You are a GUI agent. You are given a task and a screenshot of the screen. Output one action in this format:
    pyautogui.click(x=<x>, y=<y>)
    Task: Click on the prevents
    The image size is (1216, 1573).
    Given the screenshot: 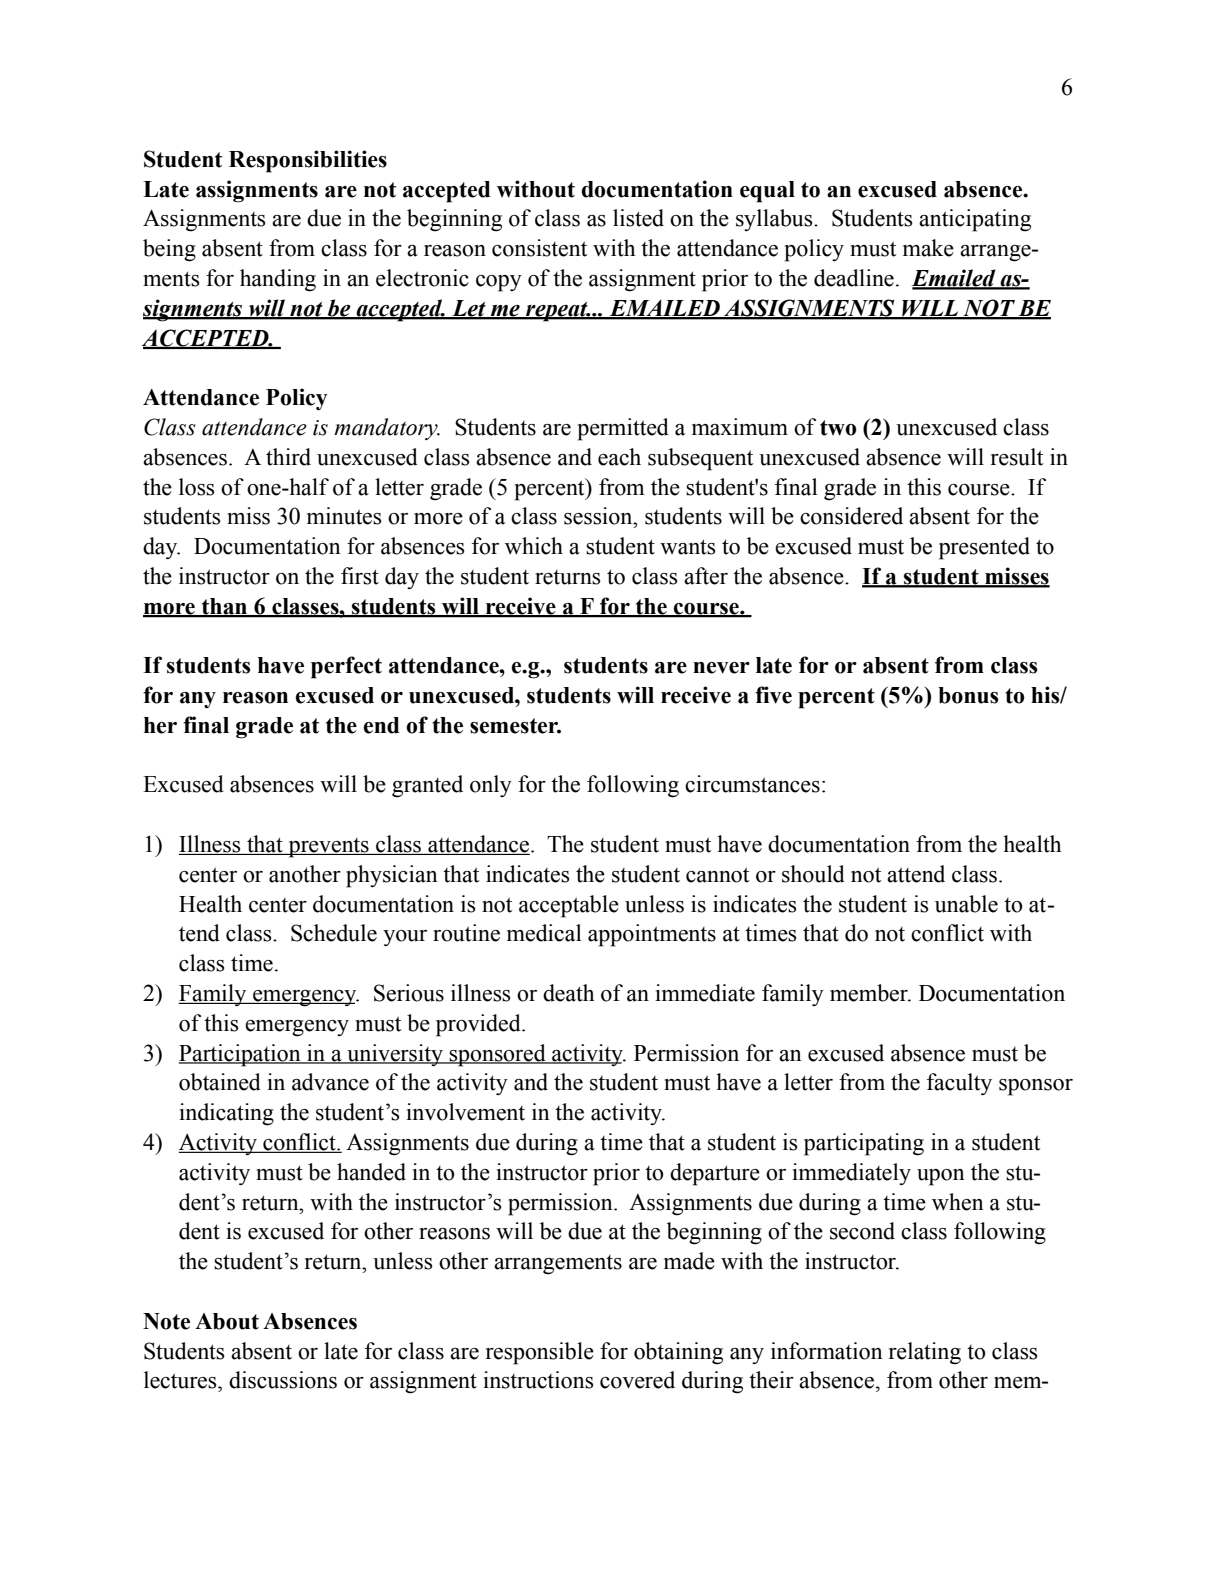 What is the action you would take?
    pyautogui.click(x=328, y=848)
